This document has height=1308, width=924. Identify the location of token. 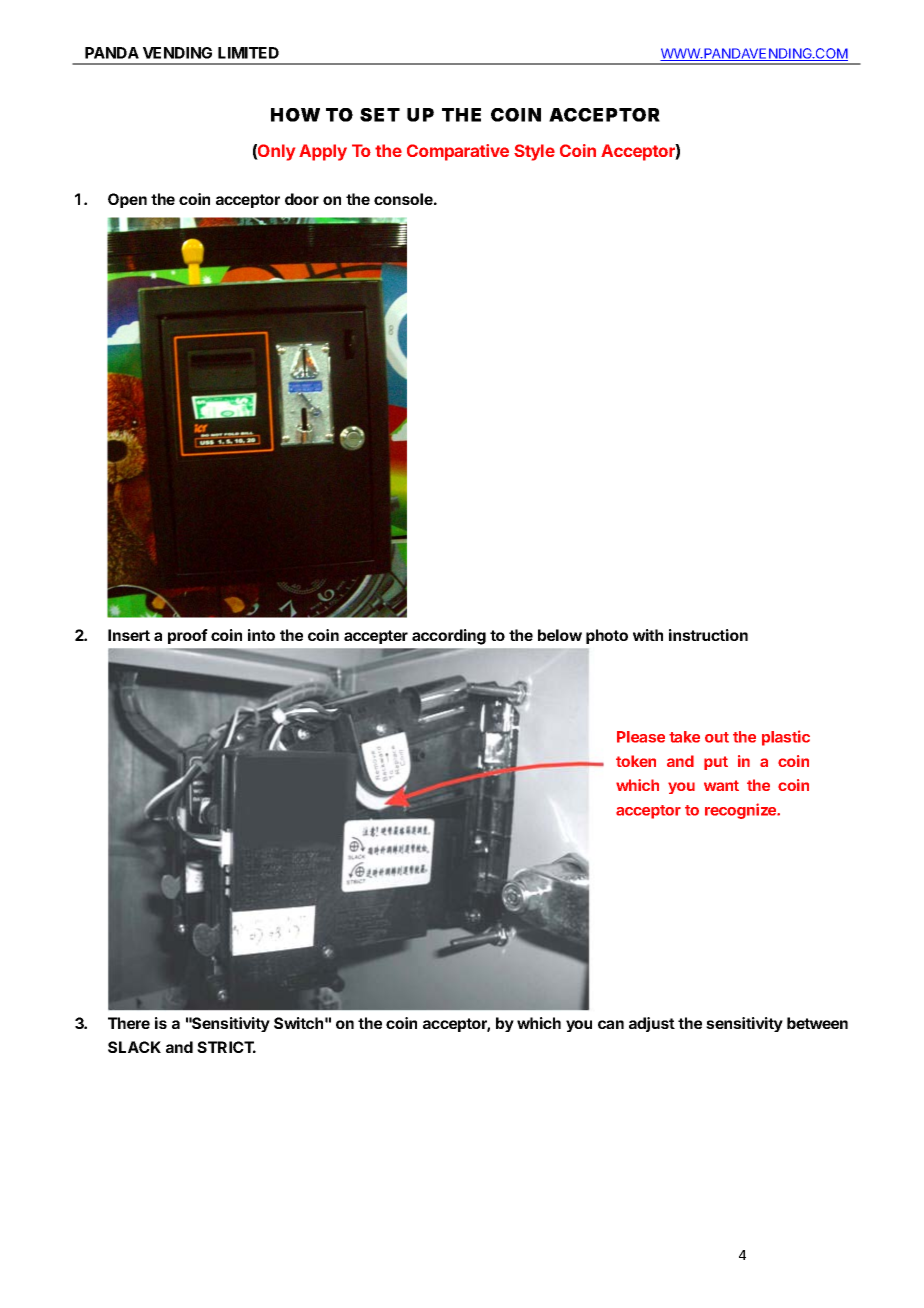
(636, 761).
